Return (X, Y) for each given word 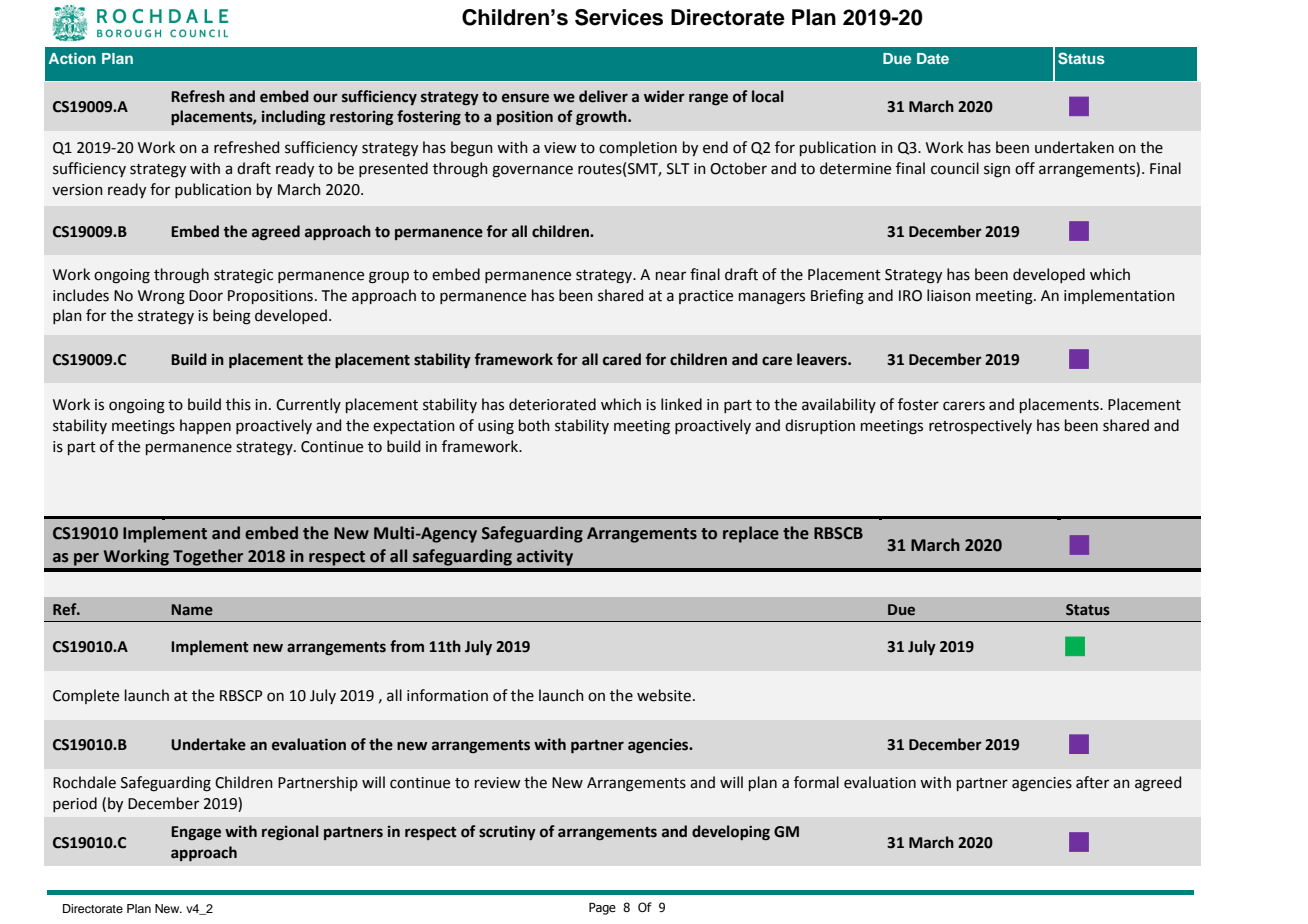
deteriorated (552, 404)
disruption (820, 426)
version (77, 190)
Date (933, 58)
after (1092, 782)
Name (192, 610)
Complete (86, 696)
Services (619, 17)
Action (72, 58)
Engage (196, 833)
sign (997, 170)
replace (751, 534)
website (664, 695)
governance (532, 171)
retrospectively (980, 426)
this (238, 404)
